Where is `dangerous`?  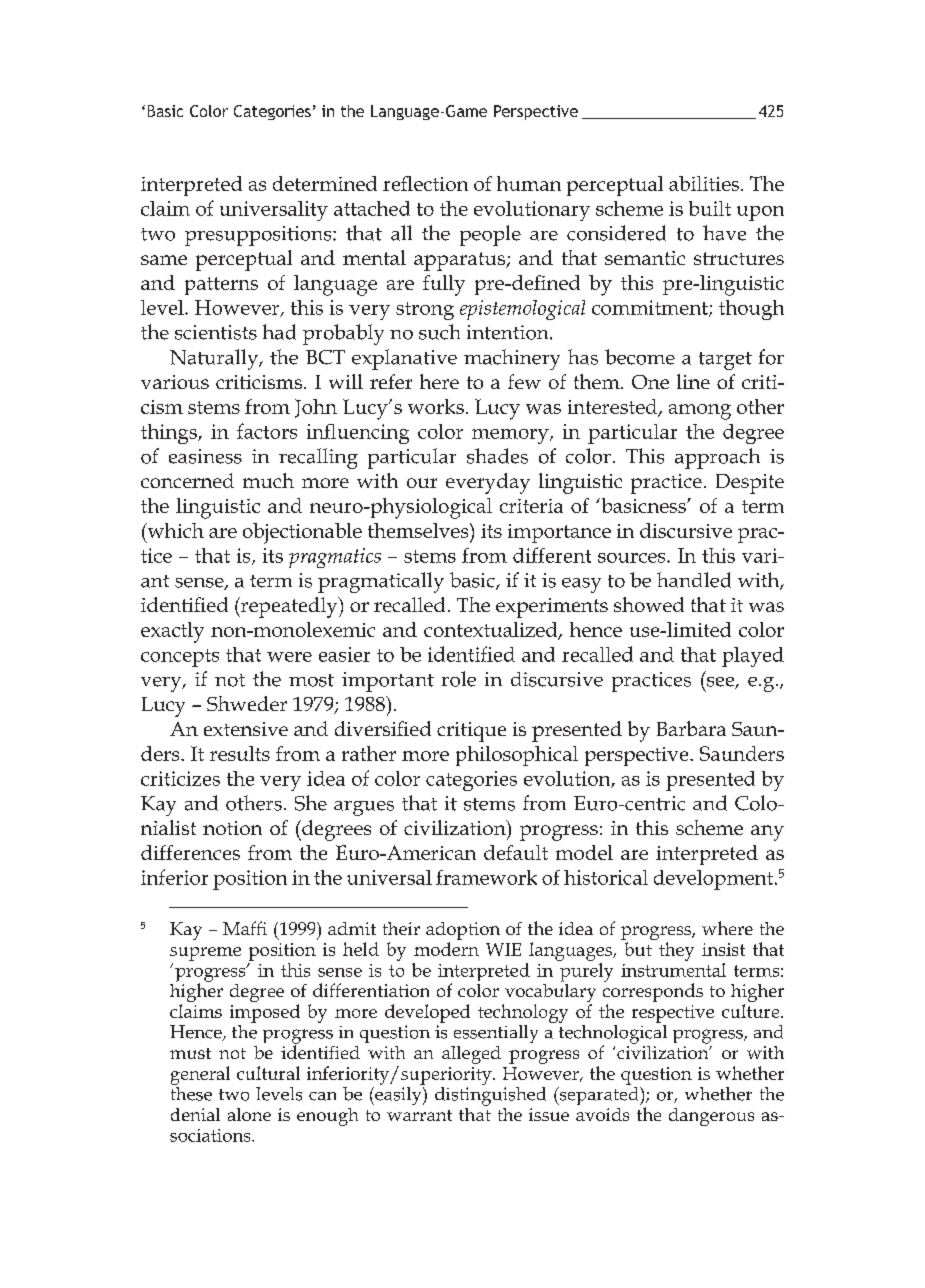 dangerous is located at coordinates (711, 1117).
